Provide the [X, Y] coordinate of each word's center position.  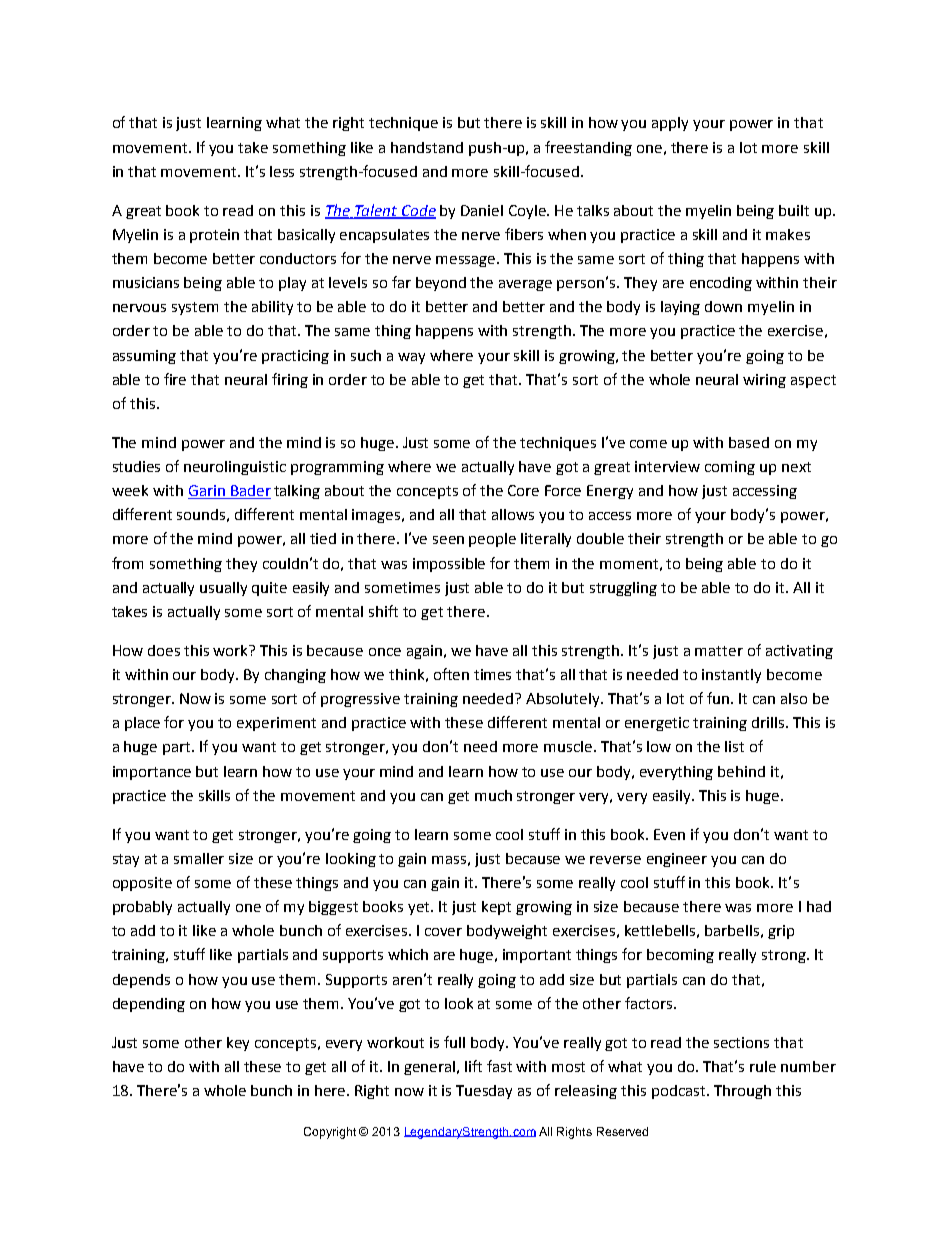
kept [496, 908]
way [411, 358]
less [282, 171]
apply [670, 124]
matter [719, 651]
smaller [199, 858]
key [238, 1044]
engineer [677, 860]
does [164, 650]
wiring [764, 381]
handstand [427, 147]
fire [175, 379]
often [451, 674]
